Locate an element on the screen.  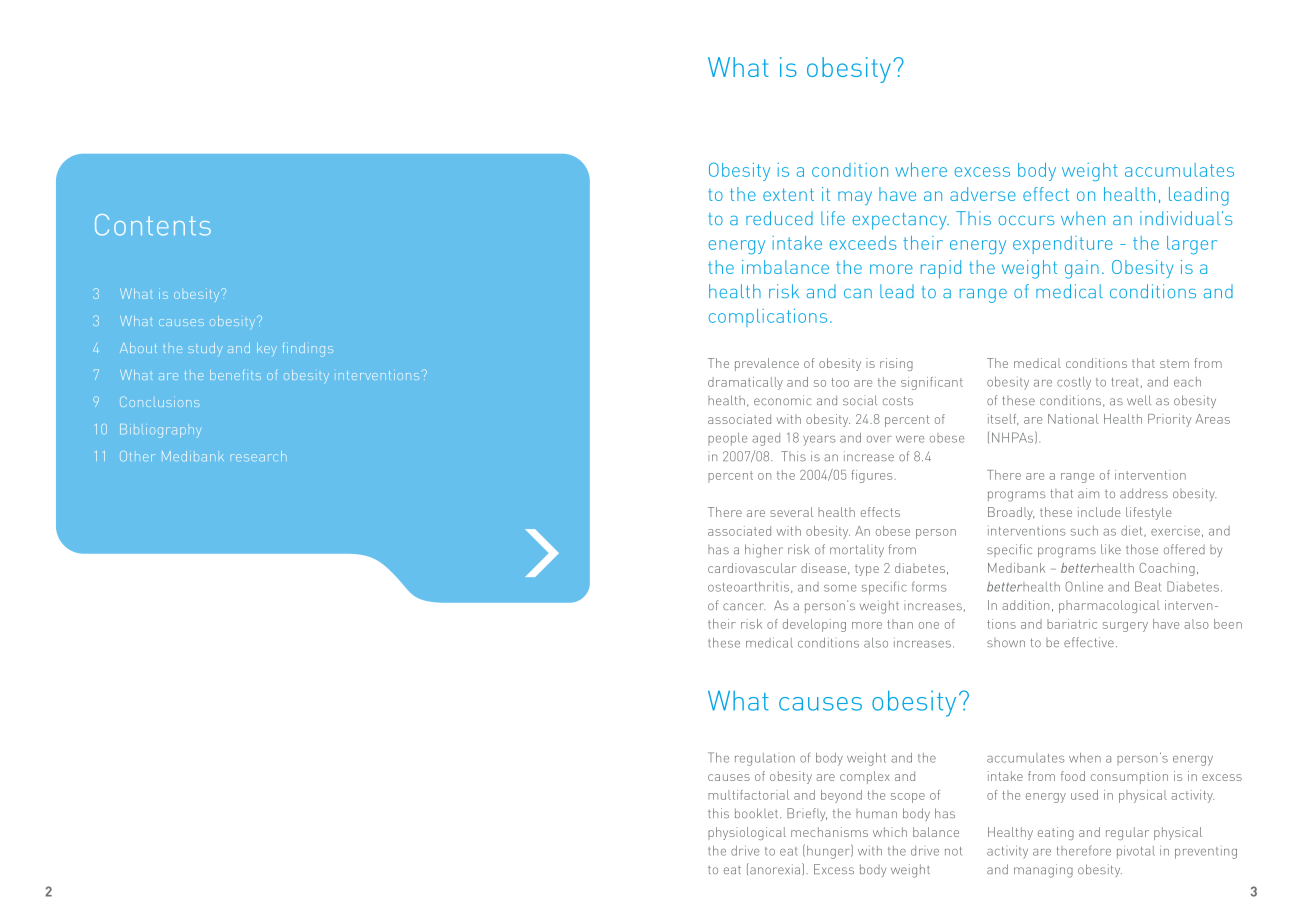
physiological is located at coordinates (747, 833).
